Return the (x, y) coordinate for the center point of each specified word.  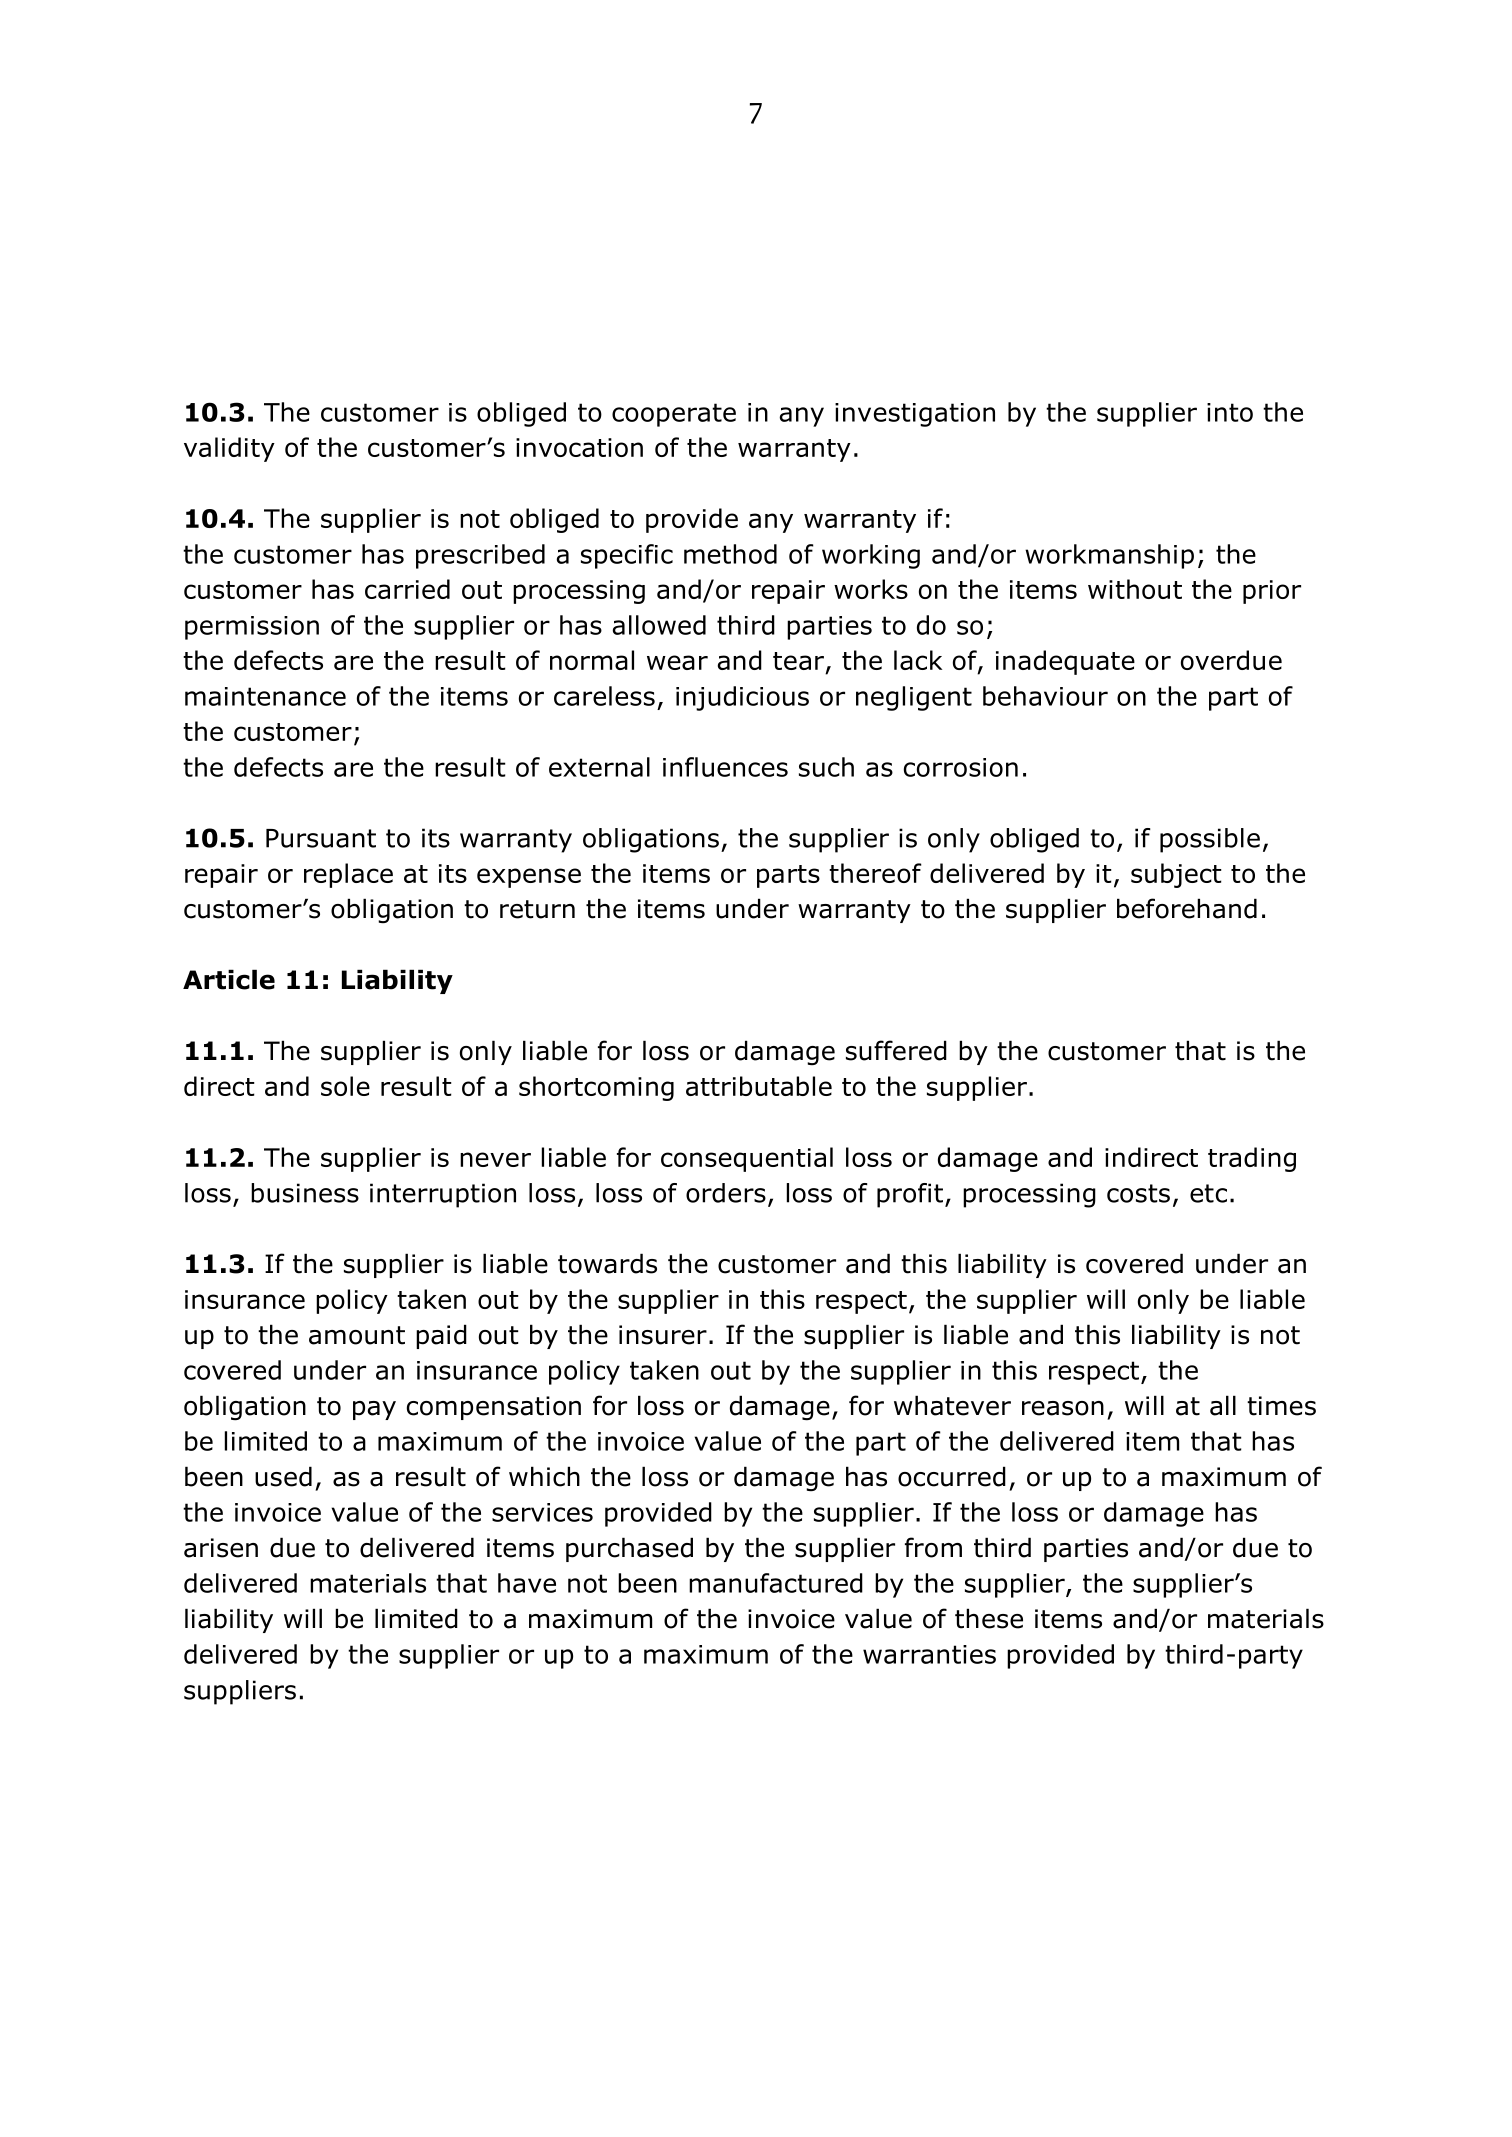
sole (345, 1086)
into (1230, 412)
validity (229, 449)
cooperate (674, 415)
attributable (759, 1086)
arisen (221, 1548)
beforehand (1187, 908)
